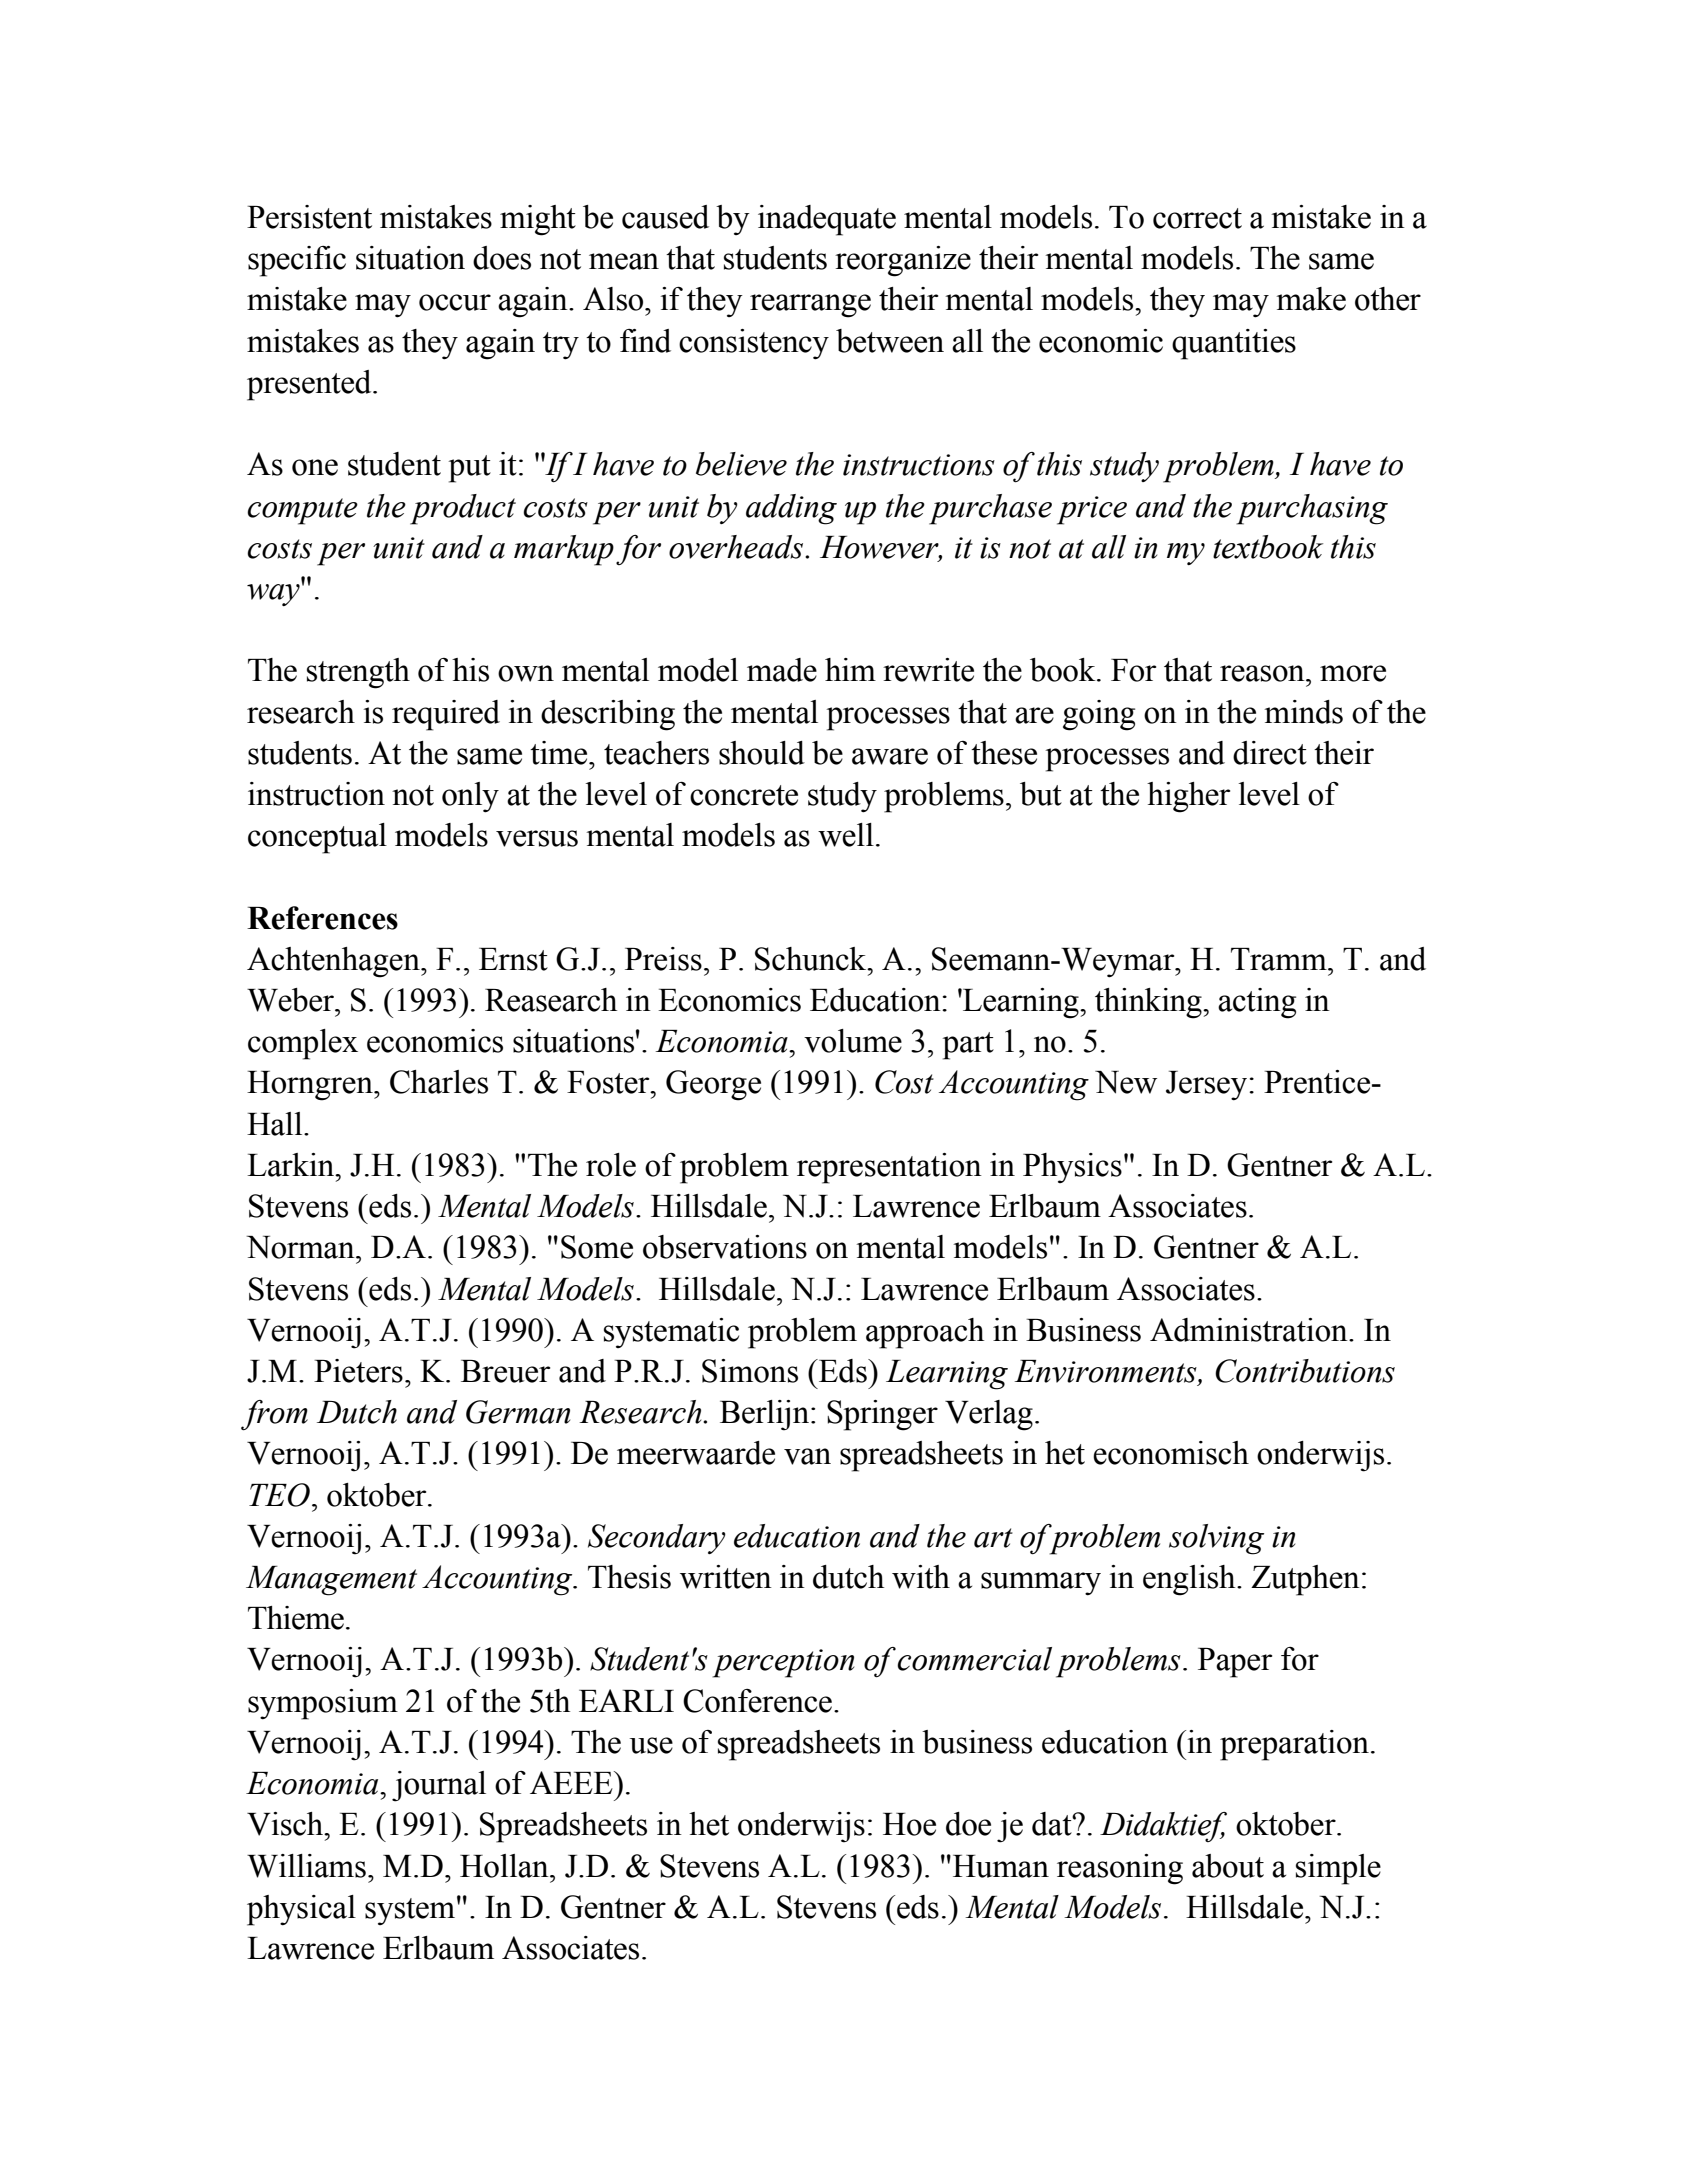  What do you see at coordinates (810, 306) in the screenshot?
I see `rearrange` at bounding box center [810, 306].
